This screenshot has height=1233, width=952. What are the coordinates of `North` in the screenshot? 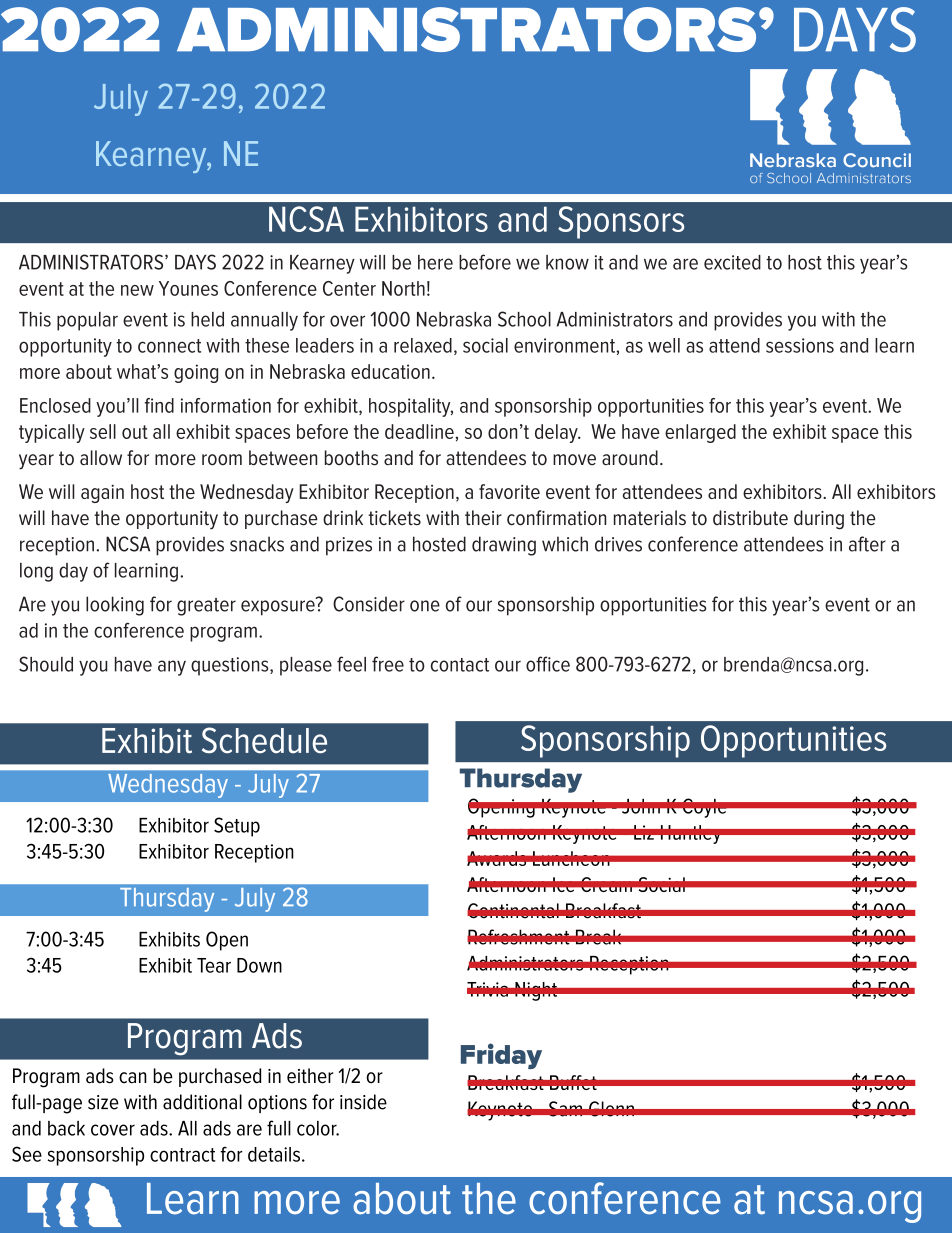 It's located at (403, 288).
